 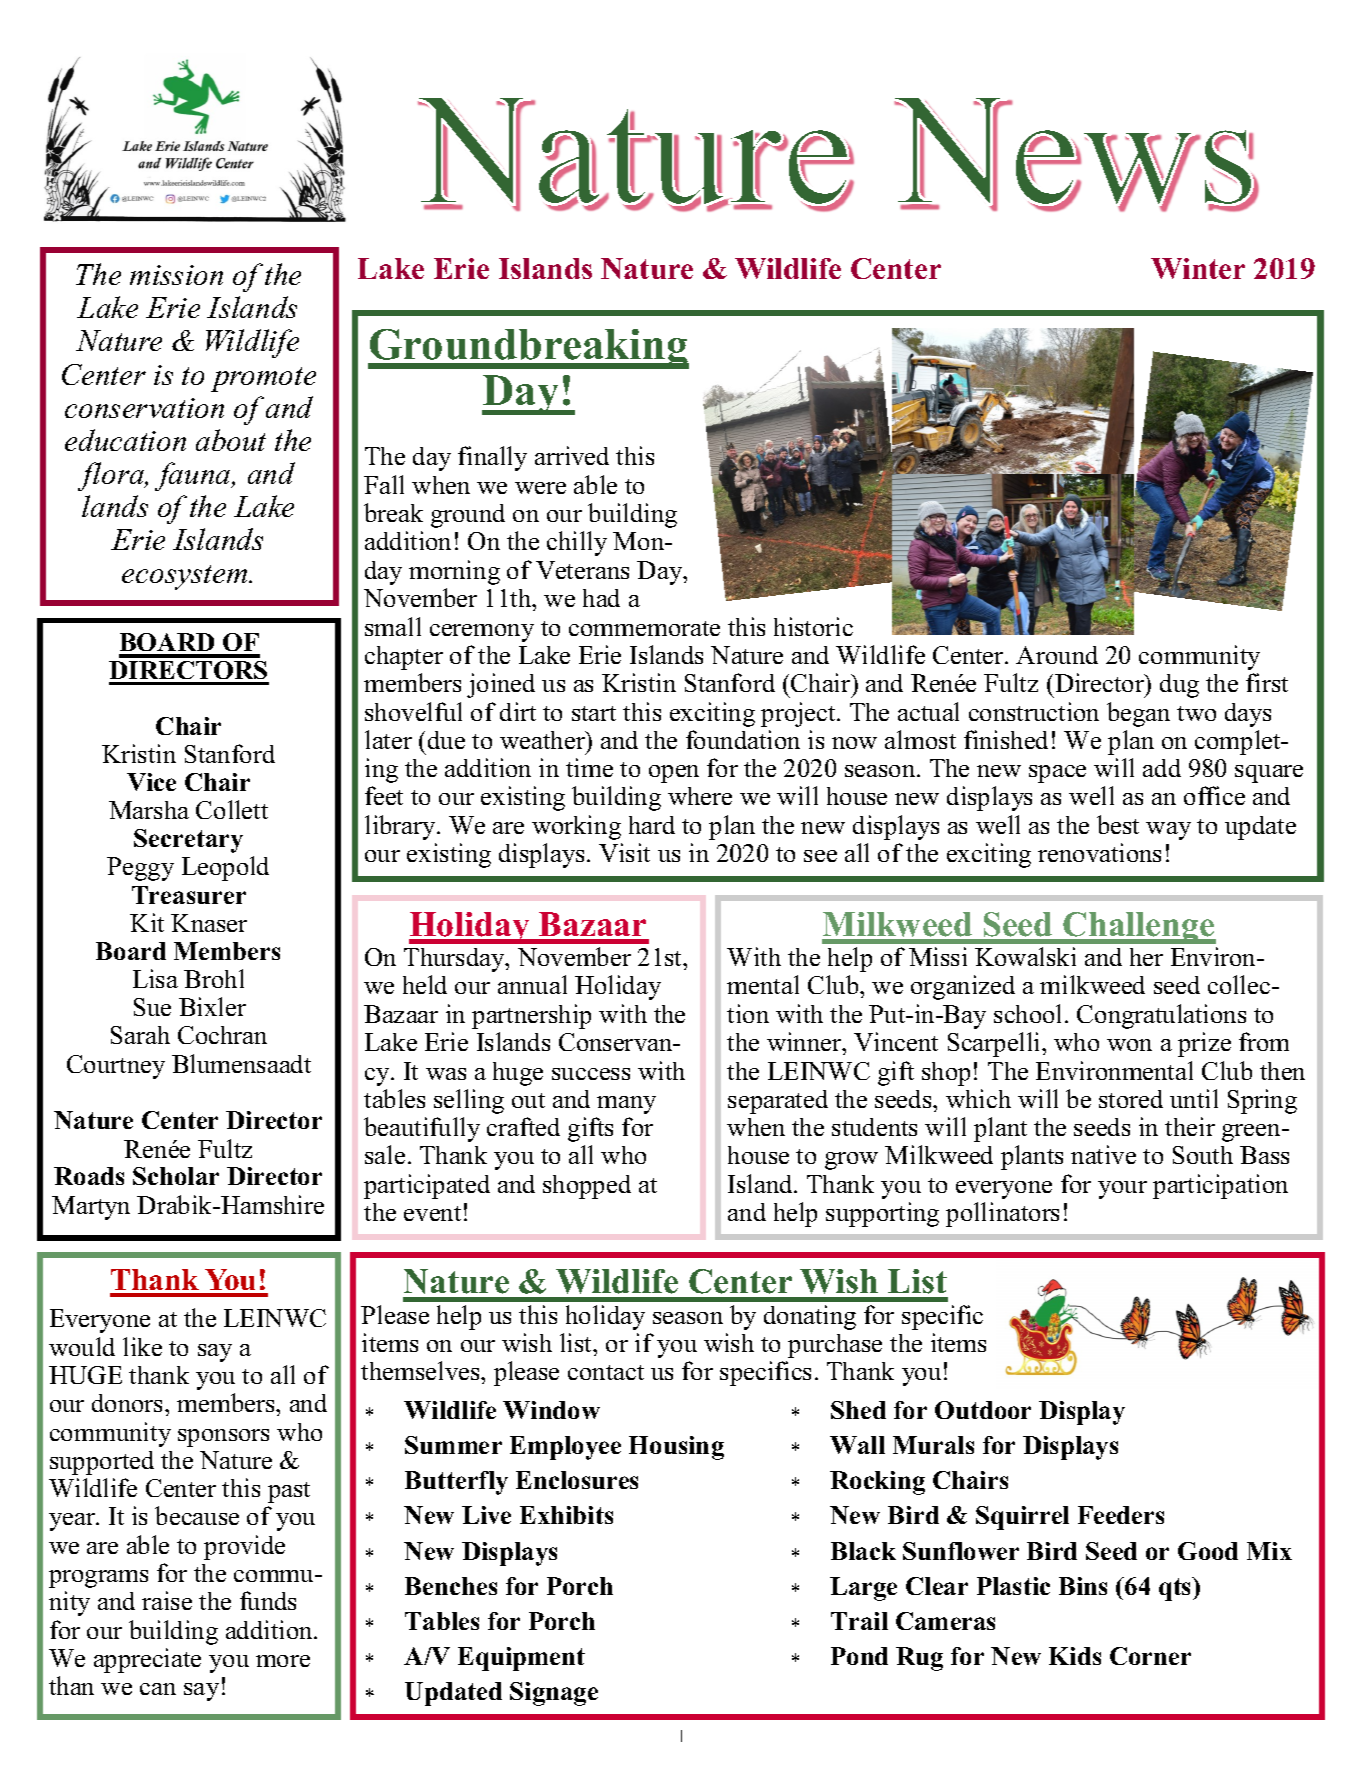 What do you see at coordinates (572, 455) in the screenshot?
I see `arrived` at bounding box center [572, 455].
